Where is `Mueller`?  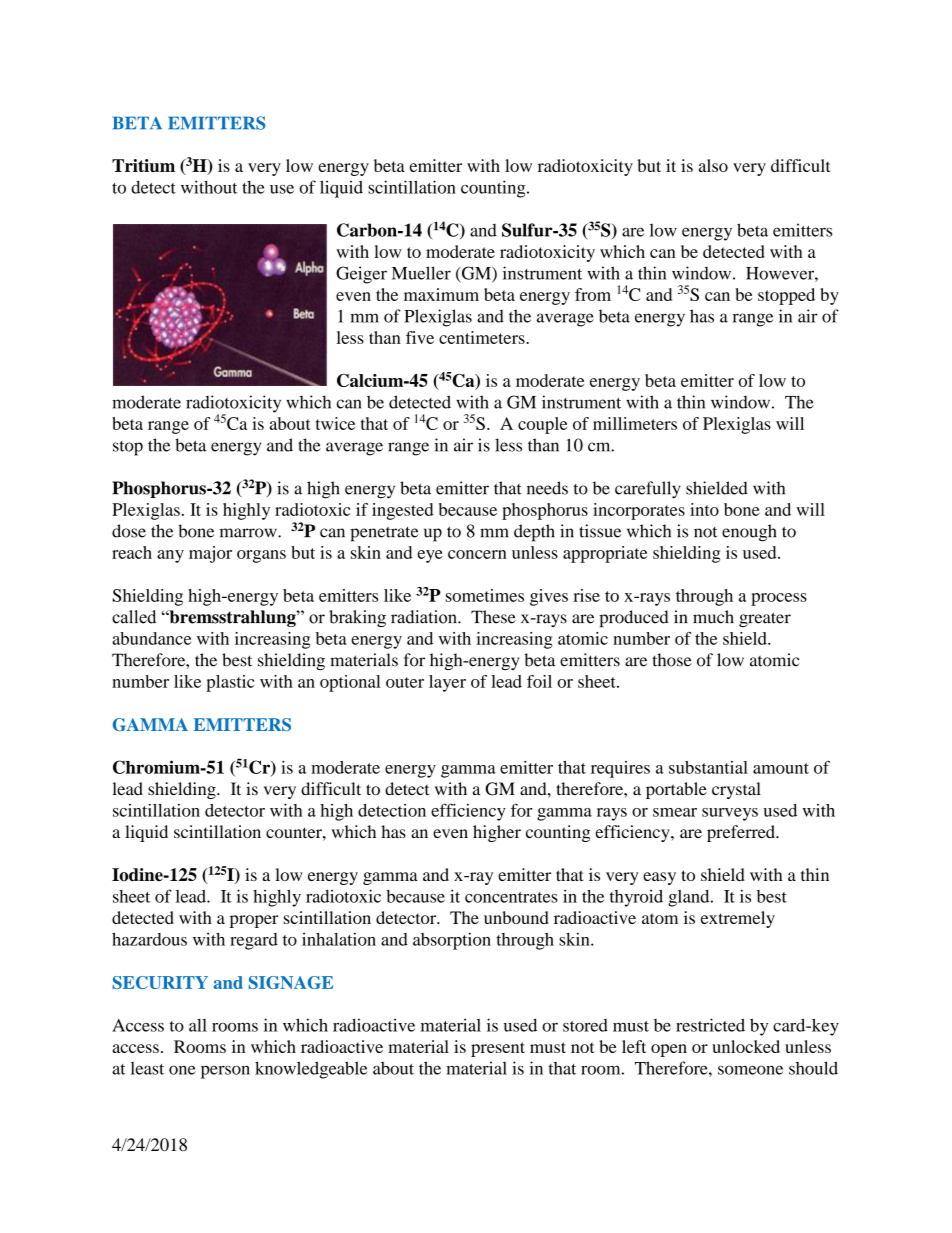 Mueller is located at coordinates (421, 273).
